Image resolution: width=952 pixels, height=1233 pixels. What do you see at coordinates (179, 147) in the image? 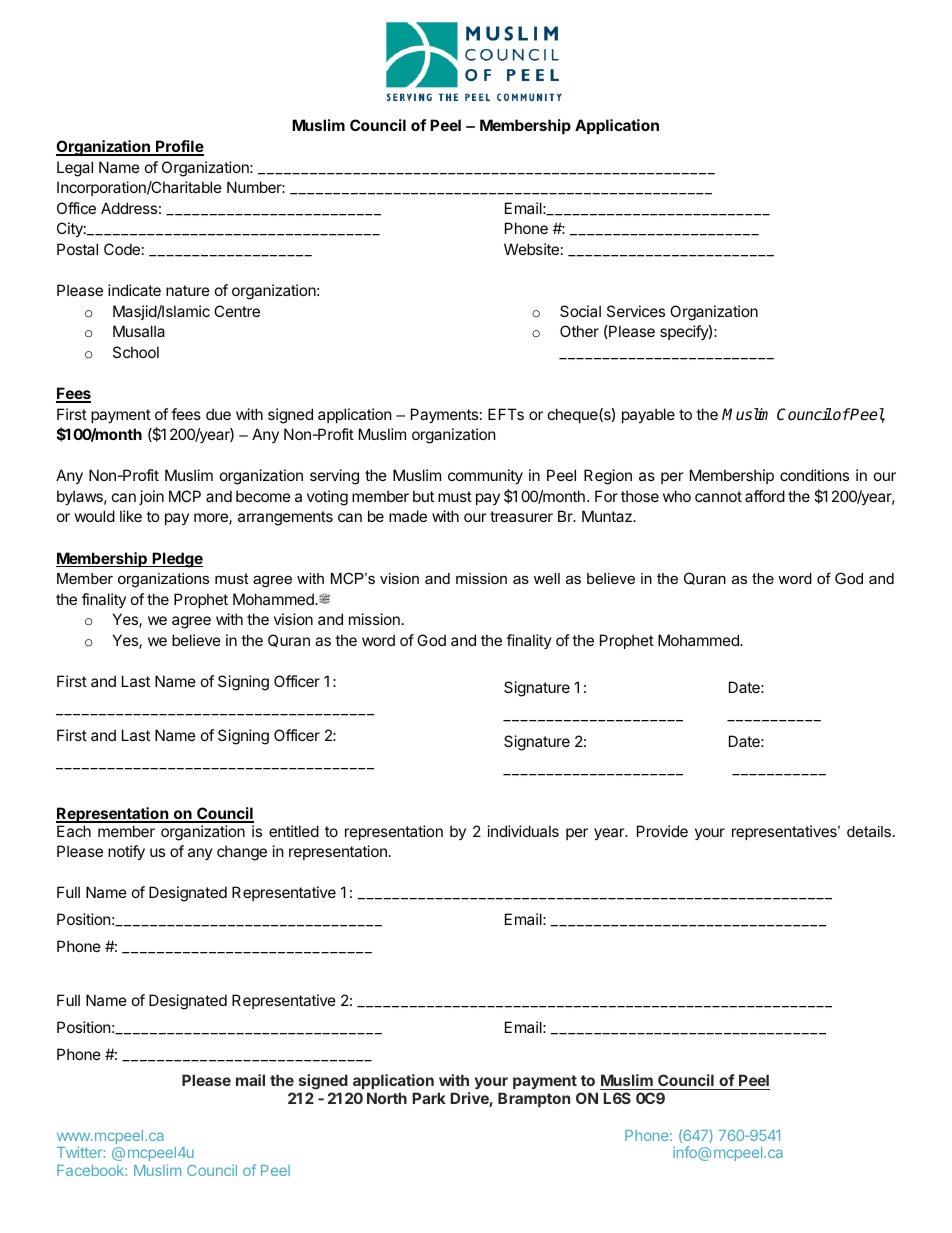
I see `Profile` at bounding box center [179, 147].
